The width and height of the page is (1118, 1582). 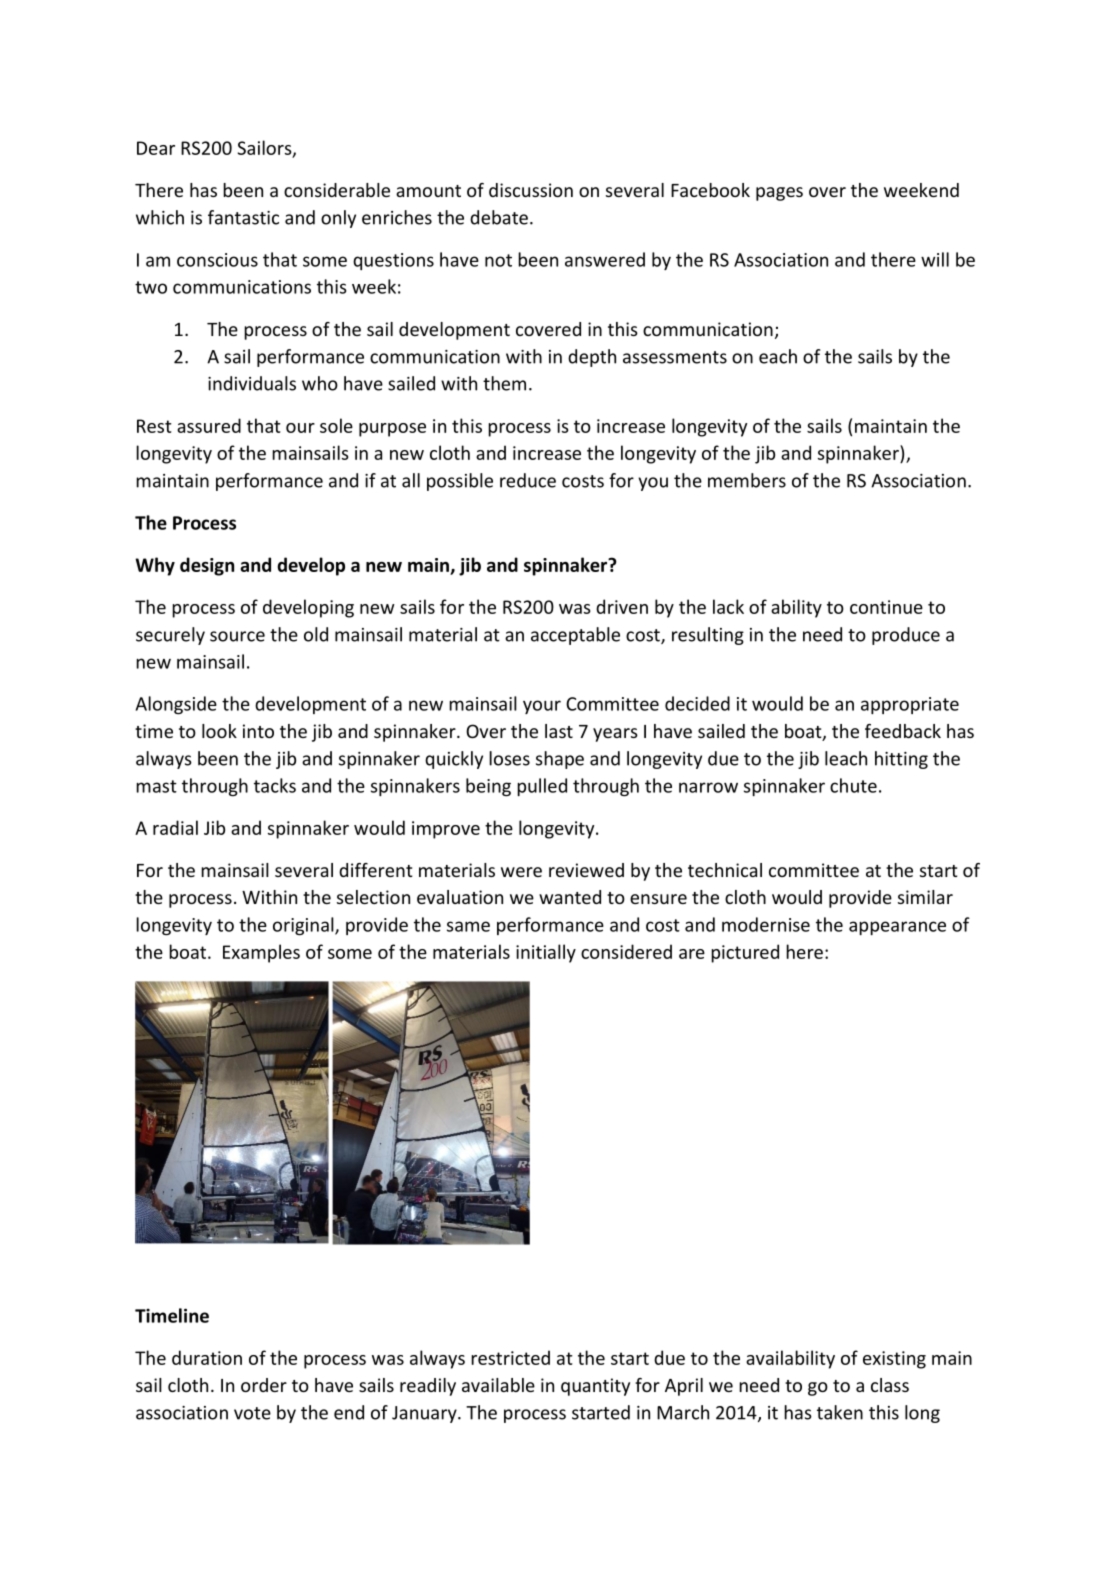 I want to click on design, so click(x=207, y=566).
